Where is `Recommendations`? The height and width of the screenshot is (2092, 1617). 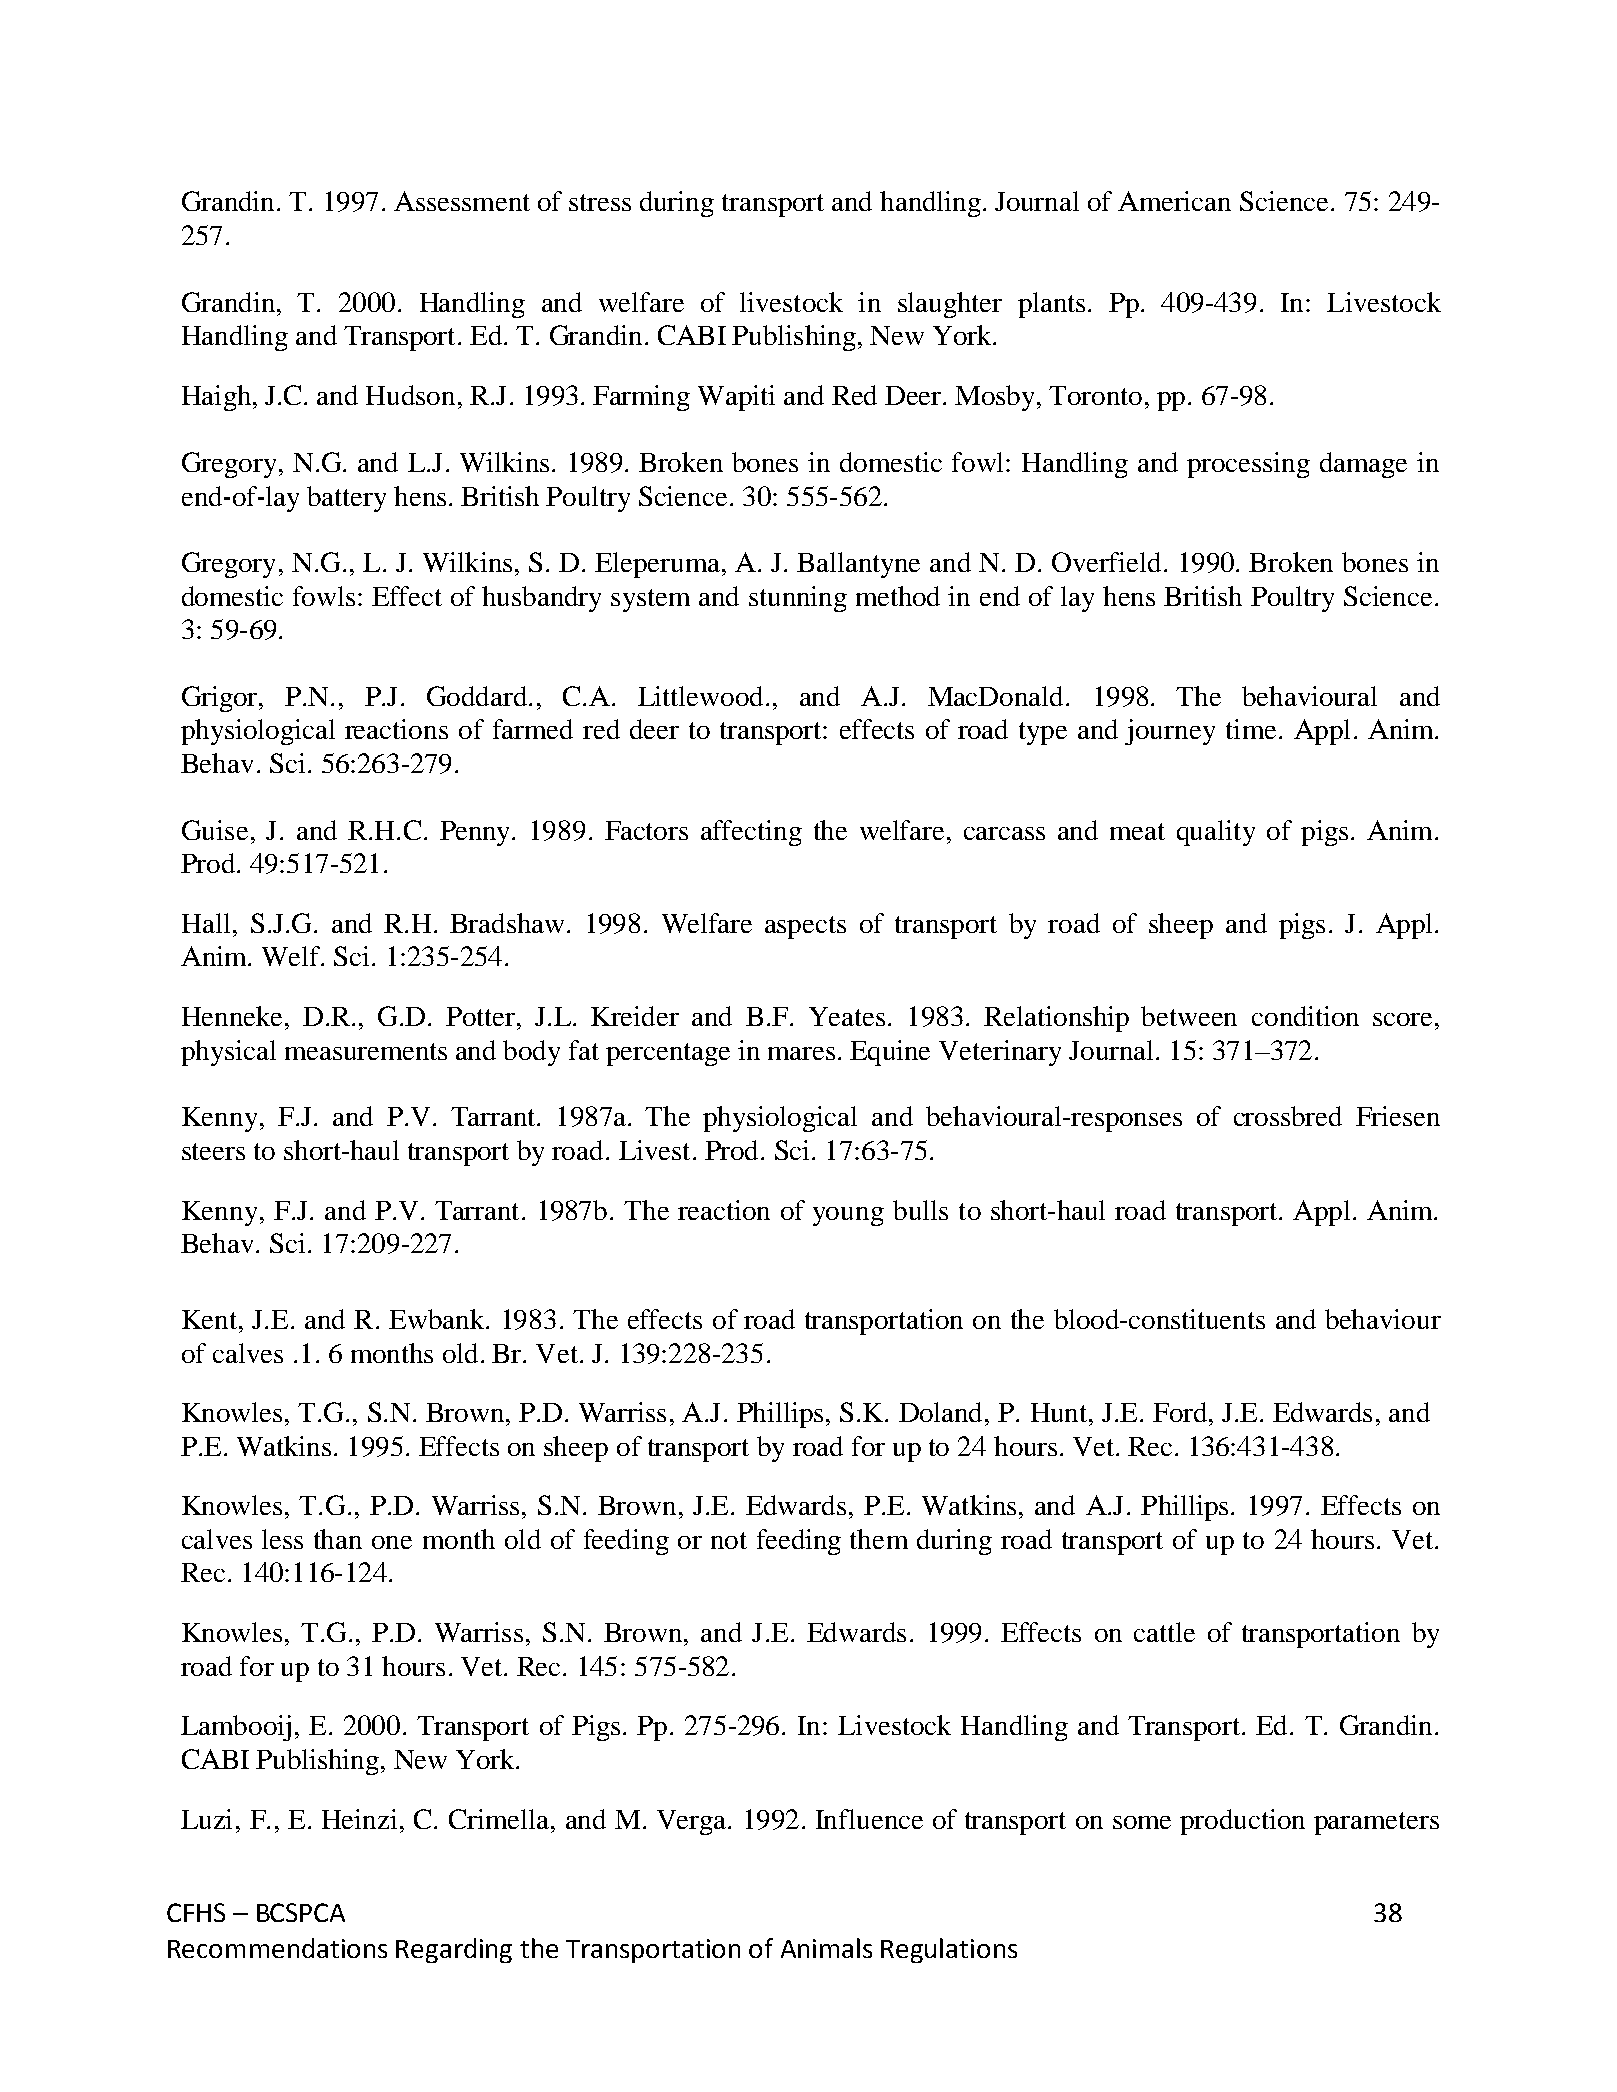 Recommendations is located at coordinates (277, 1948).
